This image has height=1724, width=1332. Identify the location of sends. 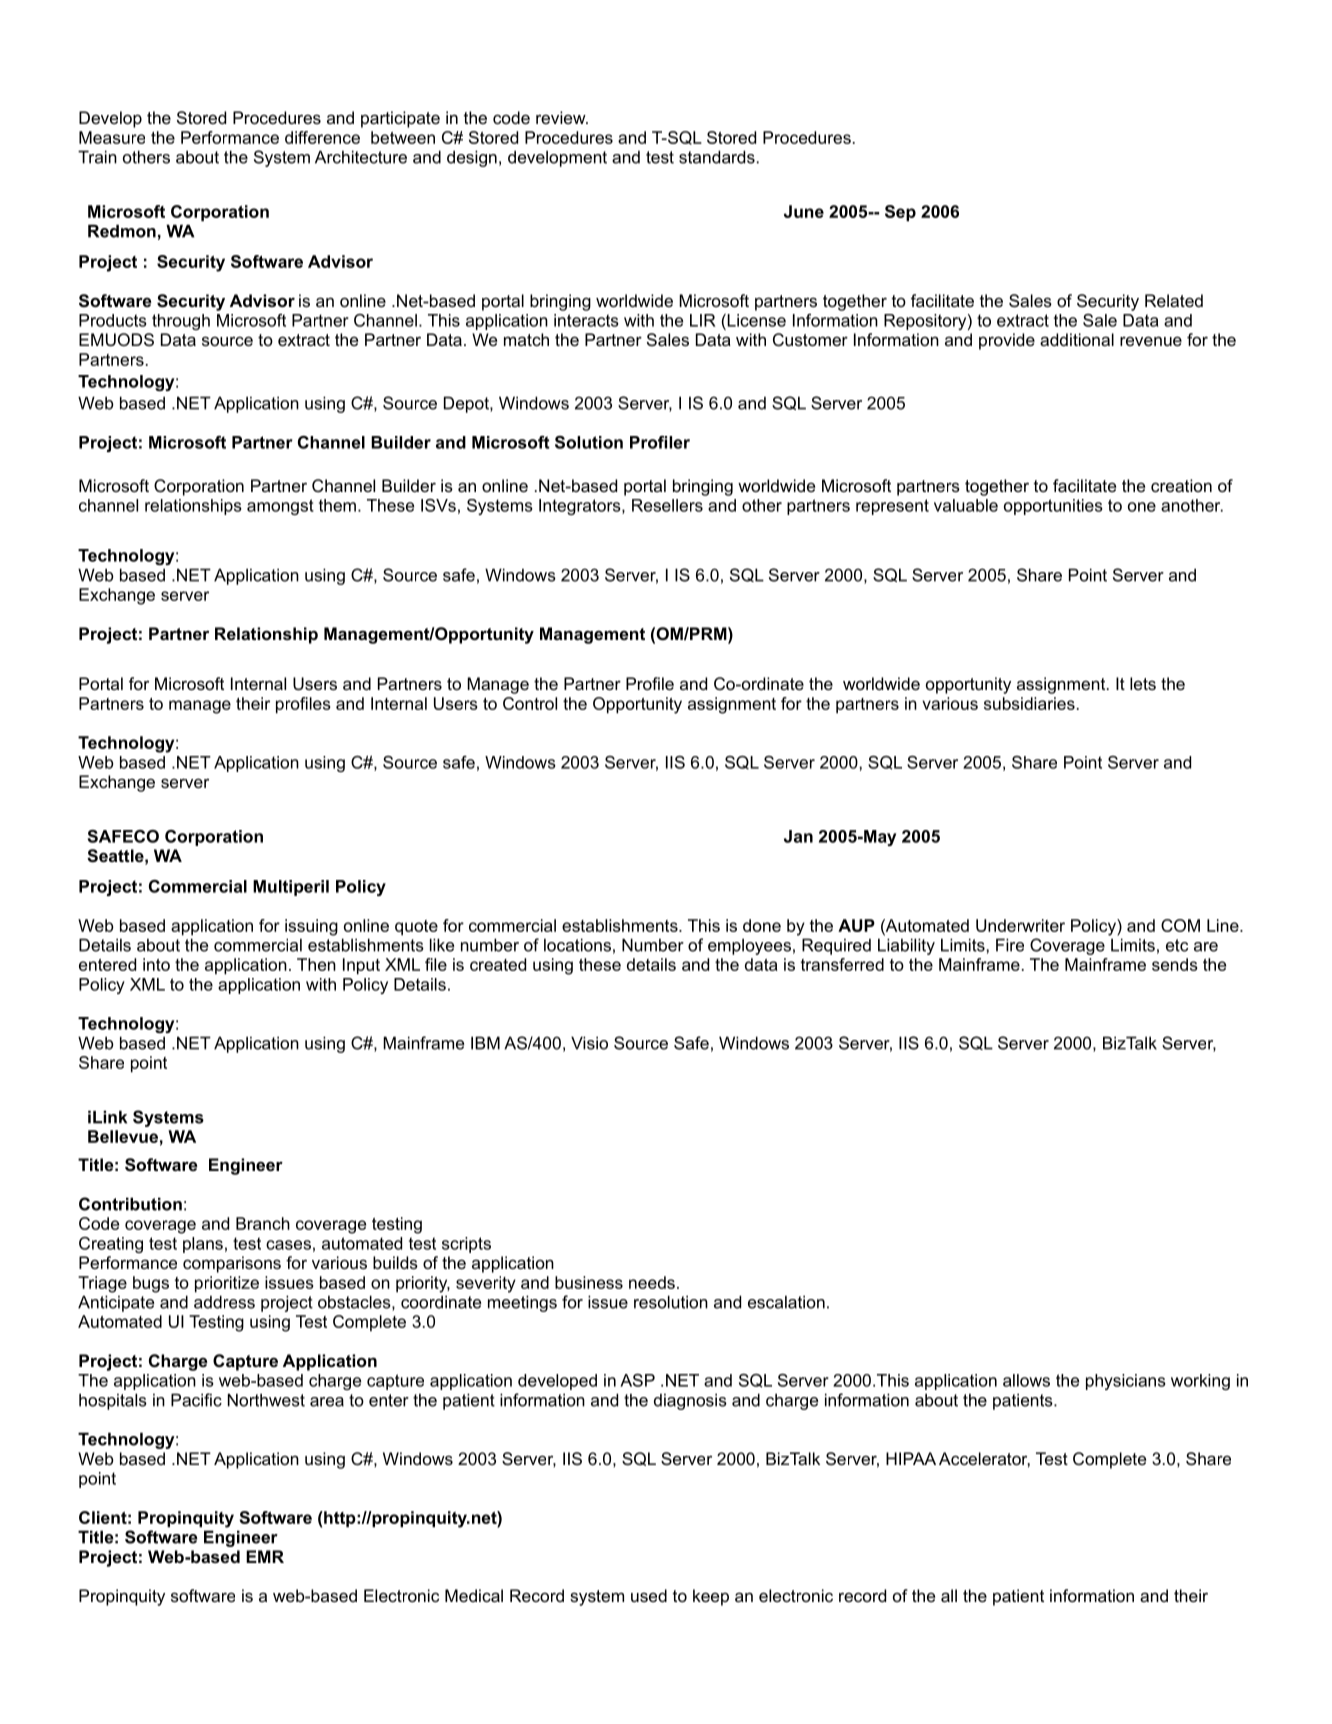
(1175, 964).
